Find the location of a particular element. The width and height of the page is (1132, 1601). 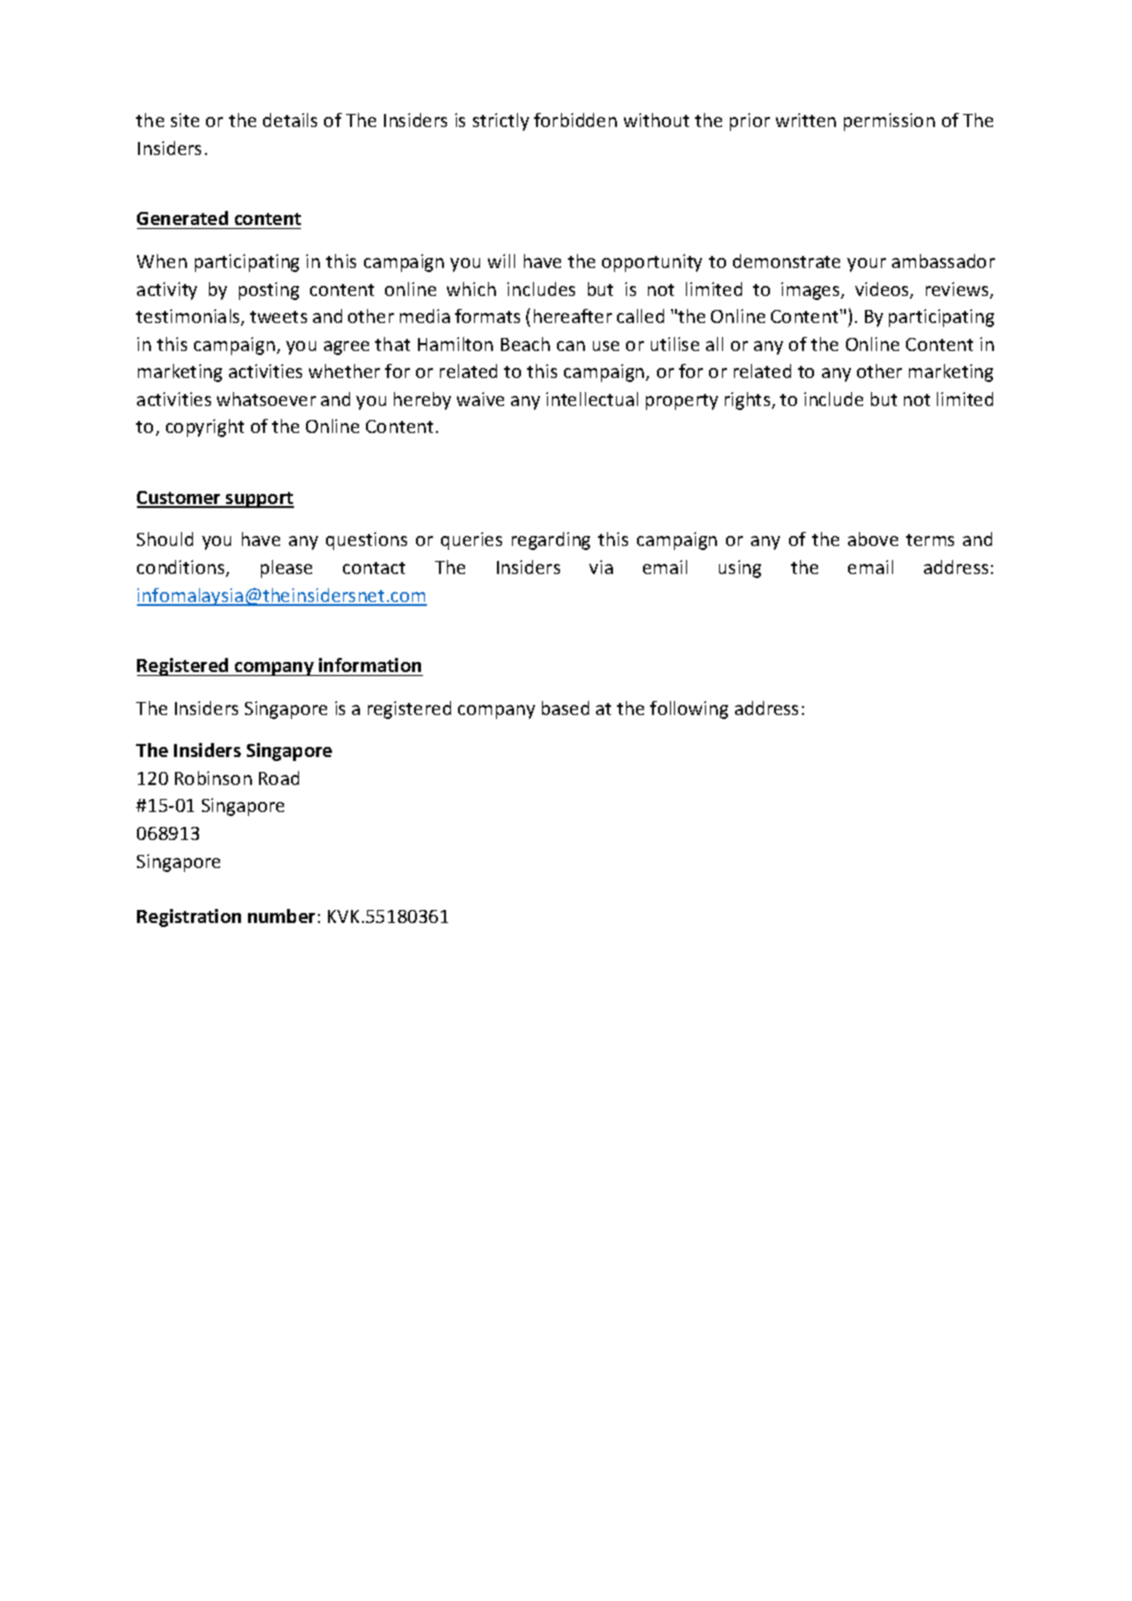

Road is located at coordinates (279, 778).
